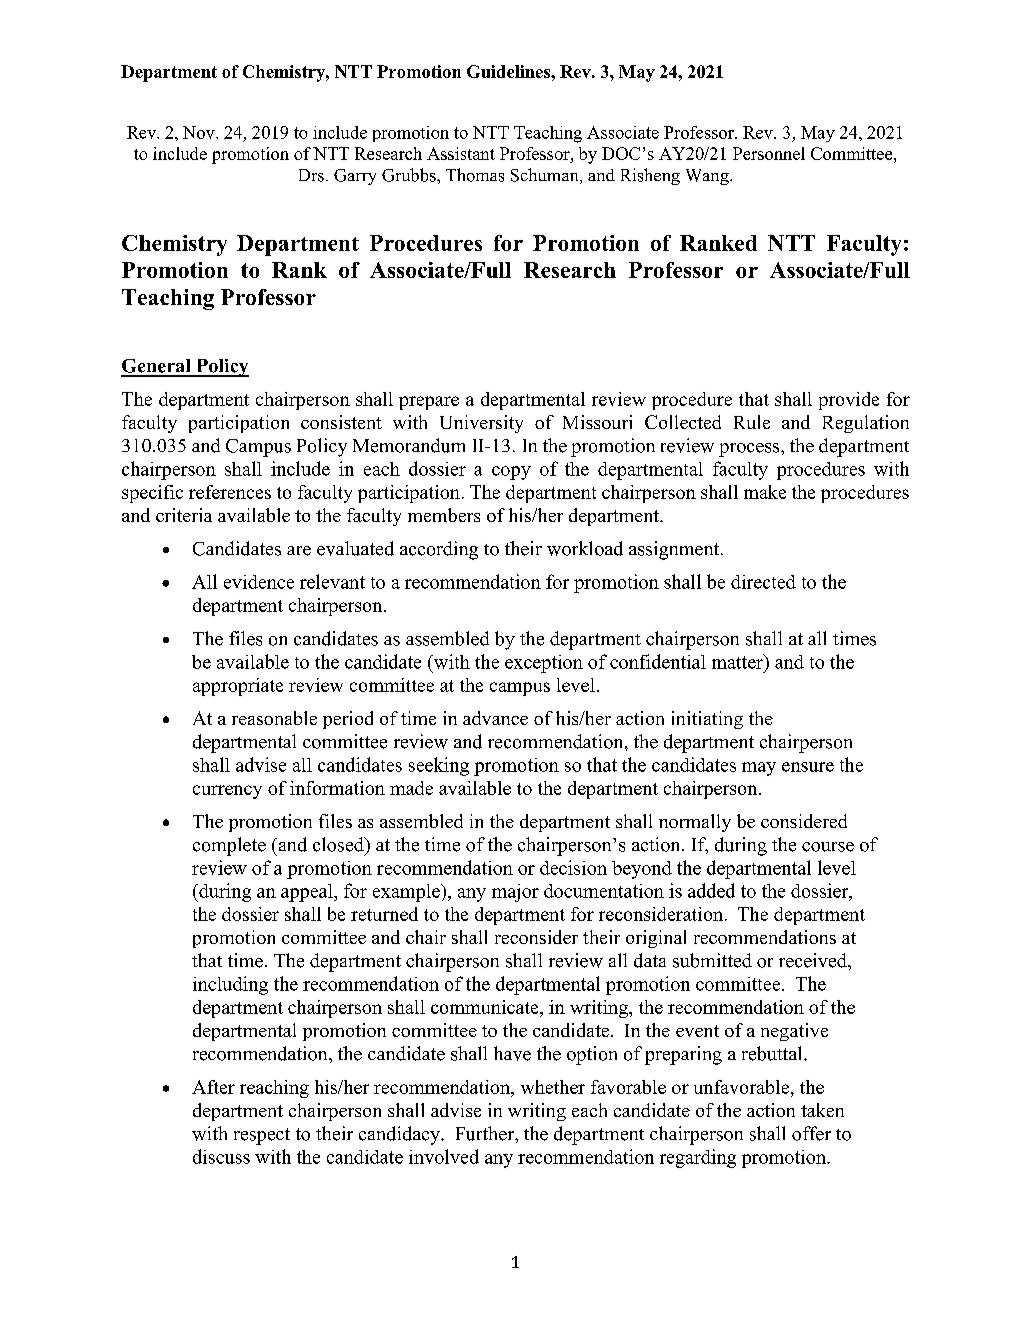  What do you see at coordinates (752, 422) in the document?
I see `Rule` at bounding box center [752, 422].
